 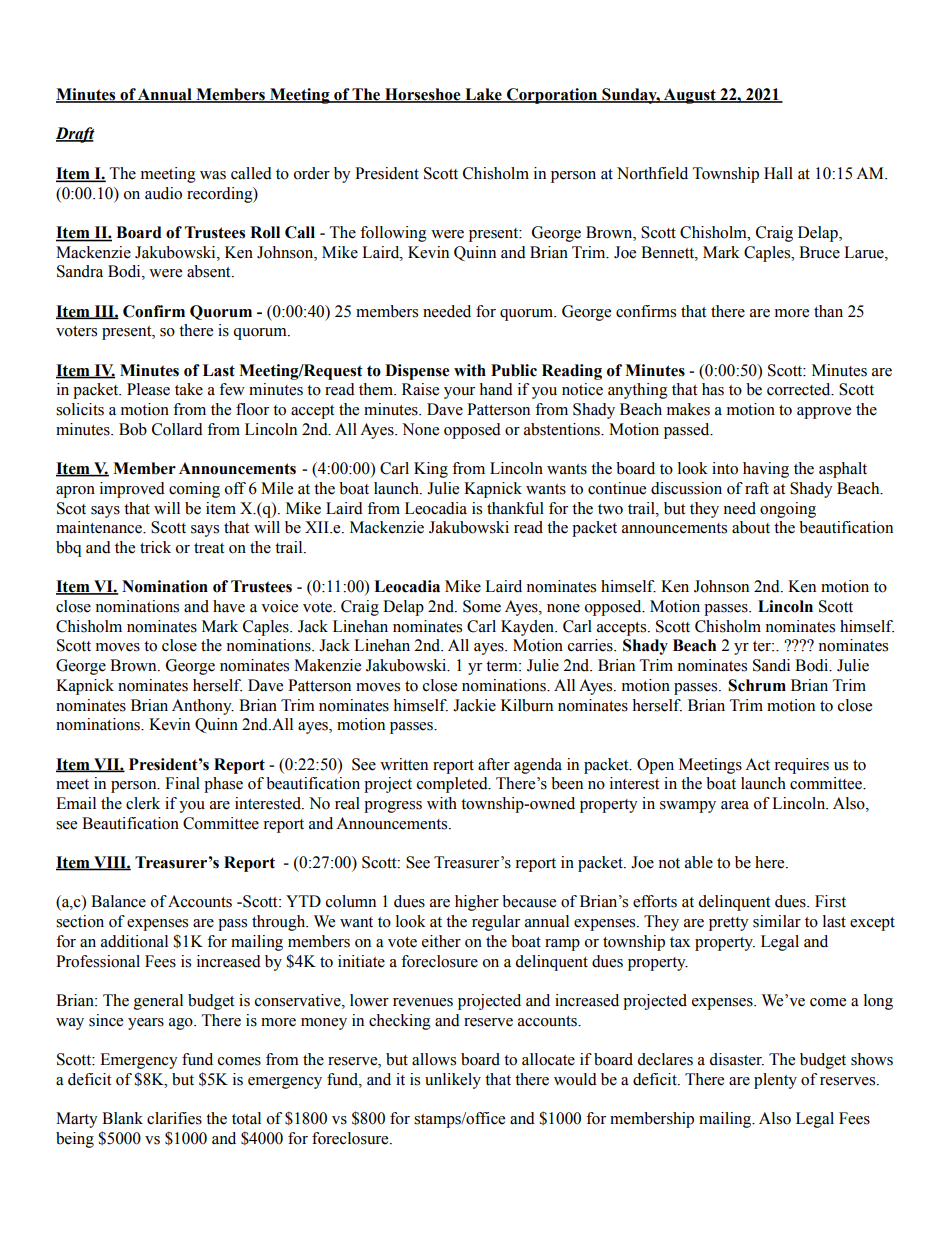 I want to click on Lake, so click(x=483, y=95).
